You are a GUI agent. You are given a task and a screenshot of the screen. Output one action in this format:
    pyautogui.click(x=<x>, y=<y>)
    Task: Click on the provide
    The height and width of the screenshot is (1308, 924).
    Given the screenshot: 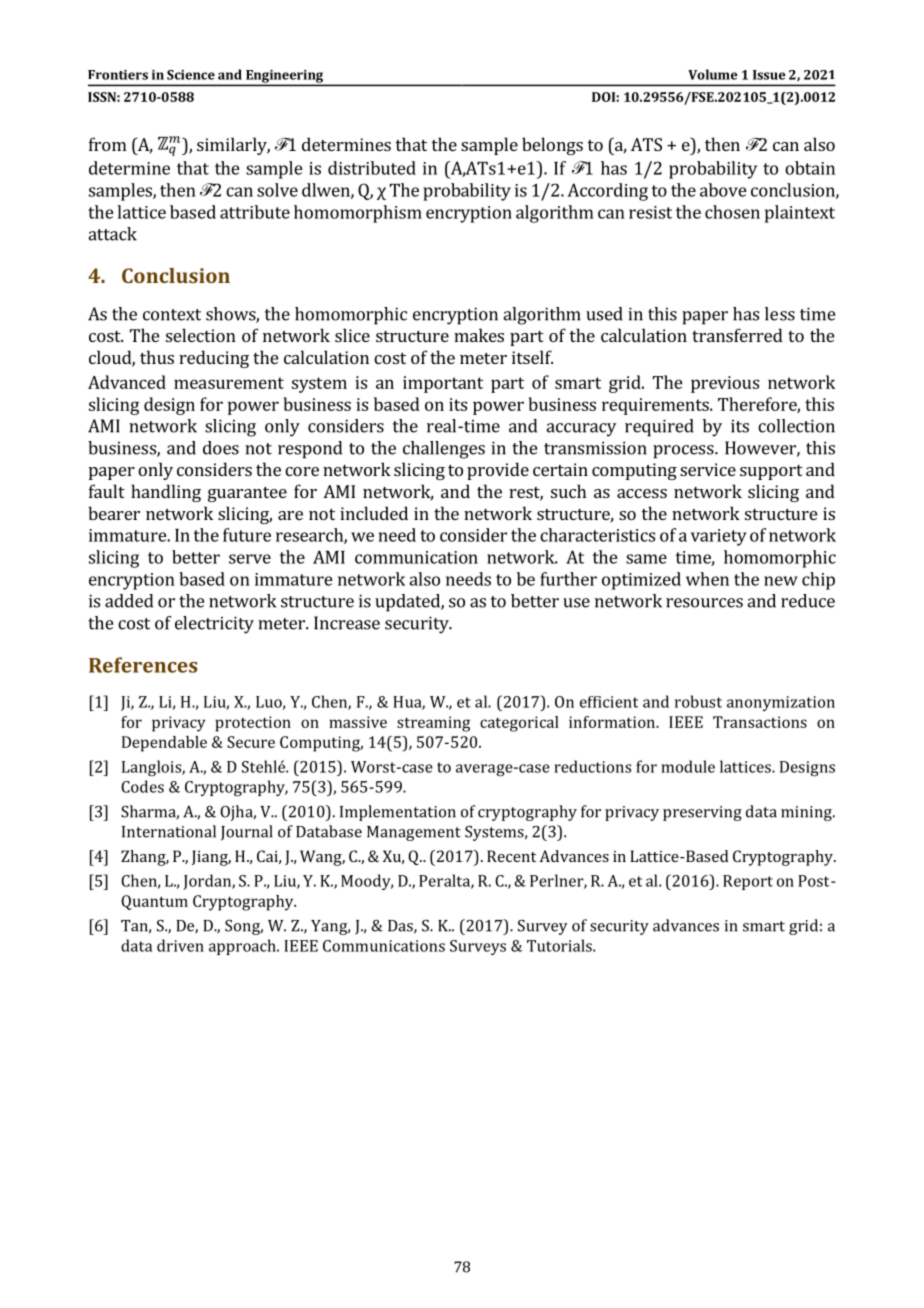 What is the action you would take?
    pyautogui.click(x=498, y=471)
